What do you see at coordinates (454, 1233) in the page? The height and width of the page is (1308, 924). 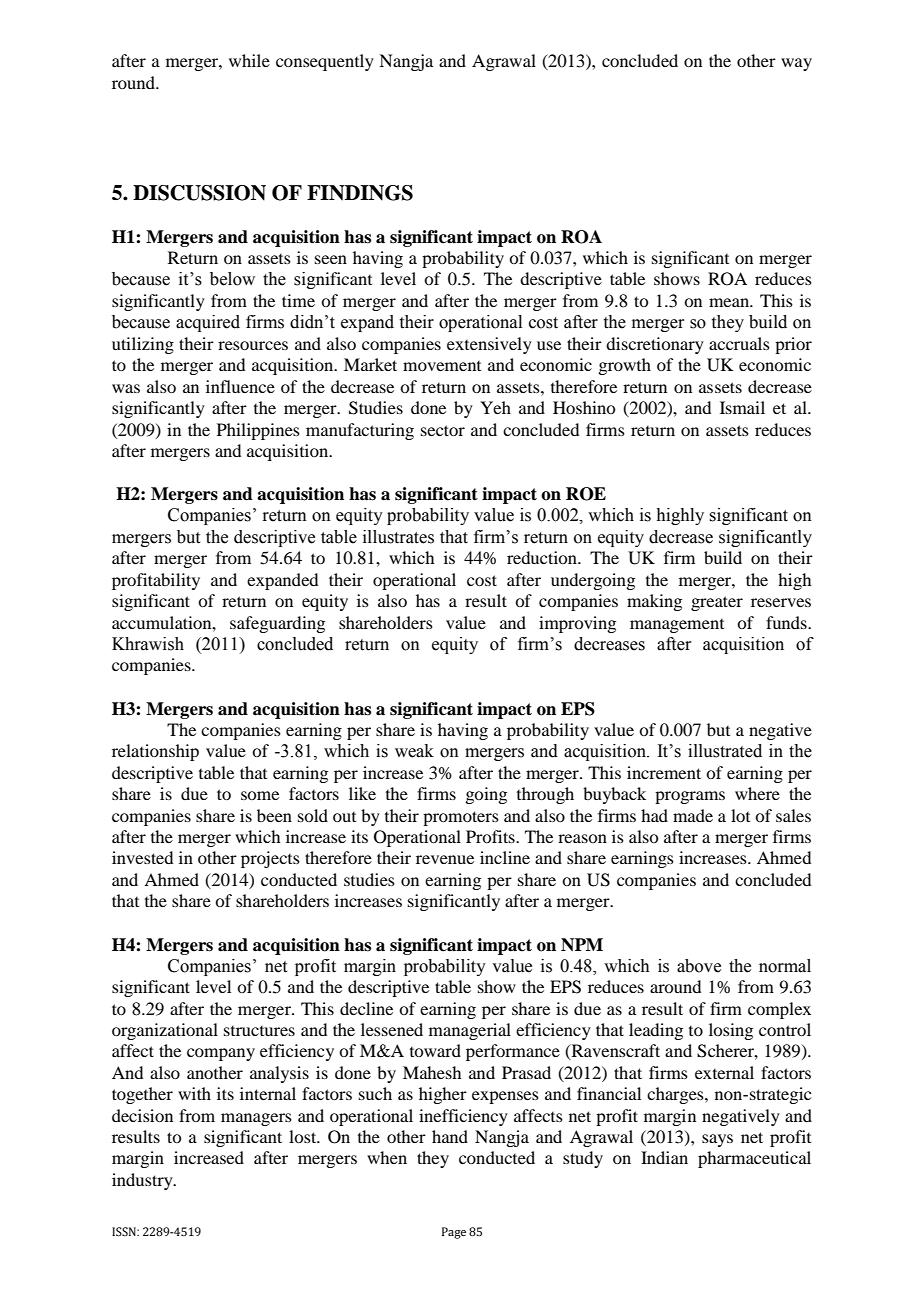 I see `Page` at bounding box center [454, 1233].
